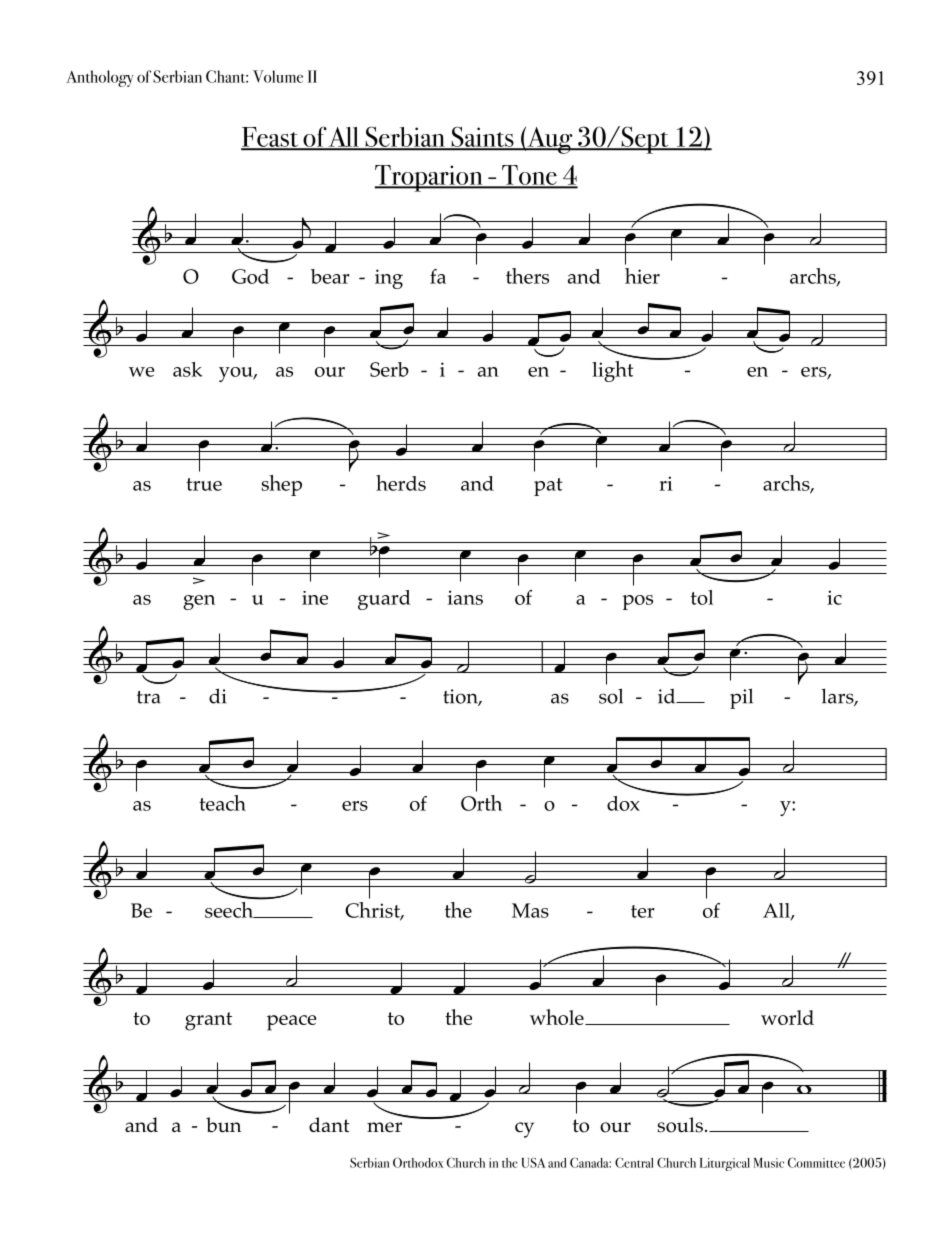 The height and width of the screenshot is (1233, 952). Describe the element at coordinates (741, 698) in the screenshot. I see `pil` at that location.
